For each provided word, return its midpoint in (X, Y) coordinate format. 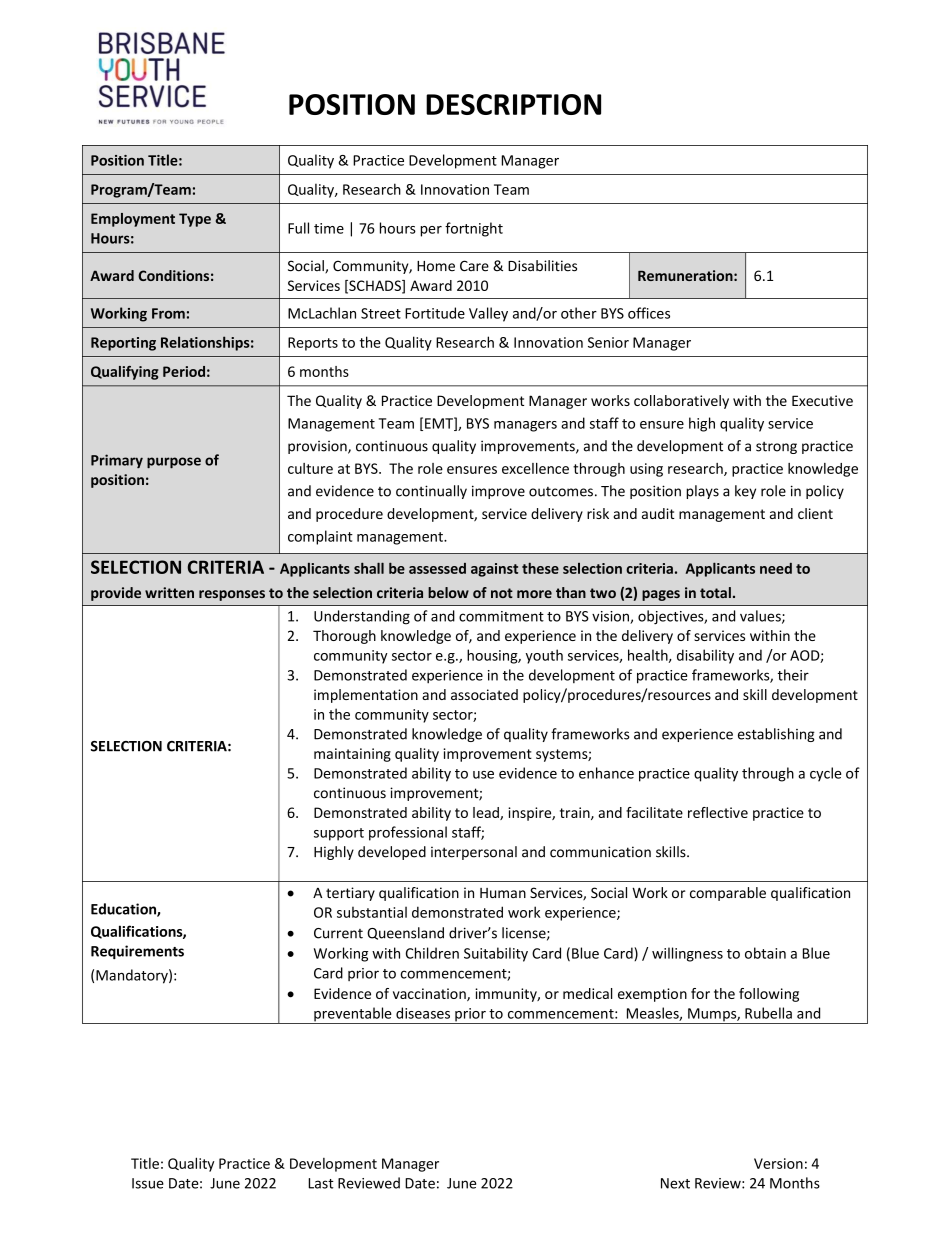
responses (232, 595)
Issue (148, 1183)
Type (195, 220)
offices (649, 313)
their (793, 675)
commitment (501, 616)
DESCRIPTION (513, 104)
